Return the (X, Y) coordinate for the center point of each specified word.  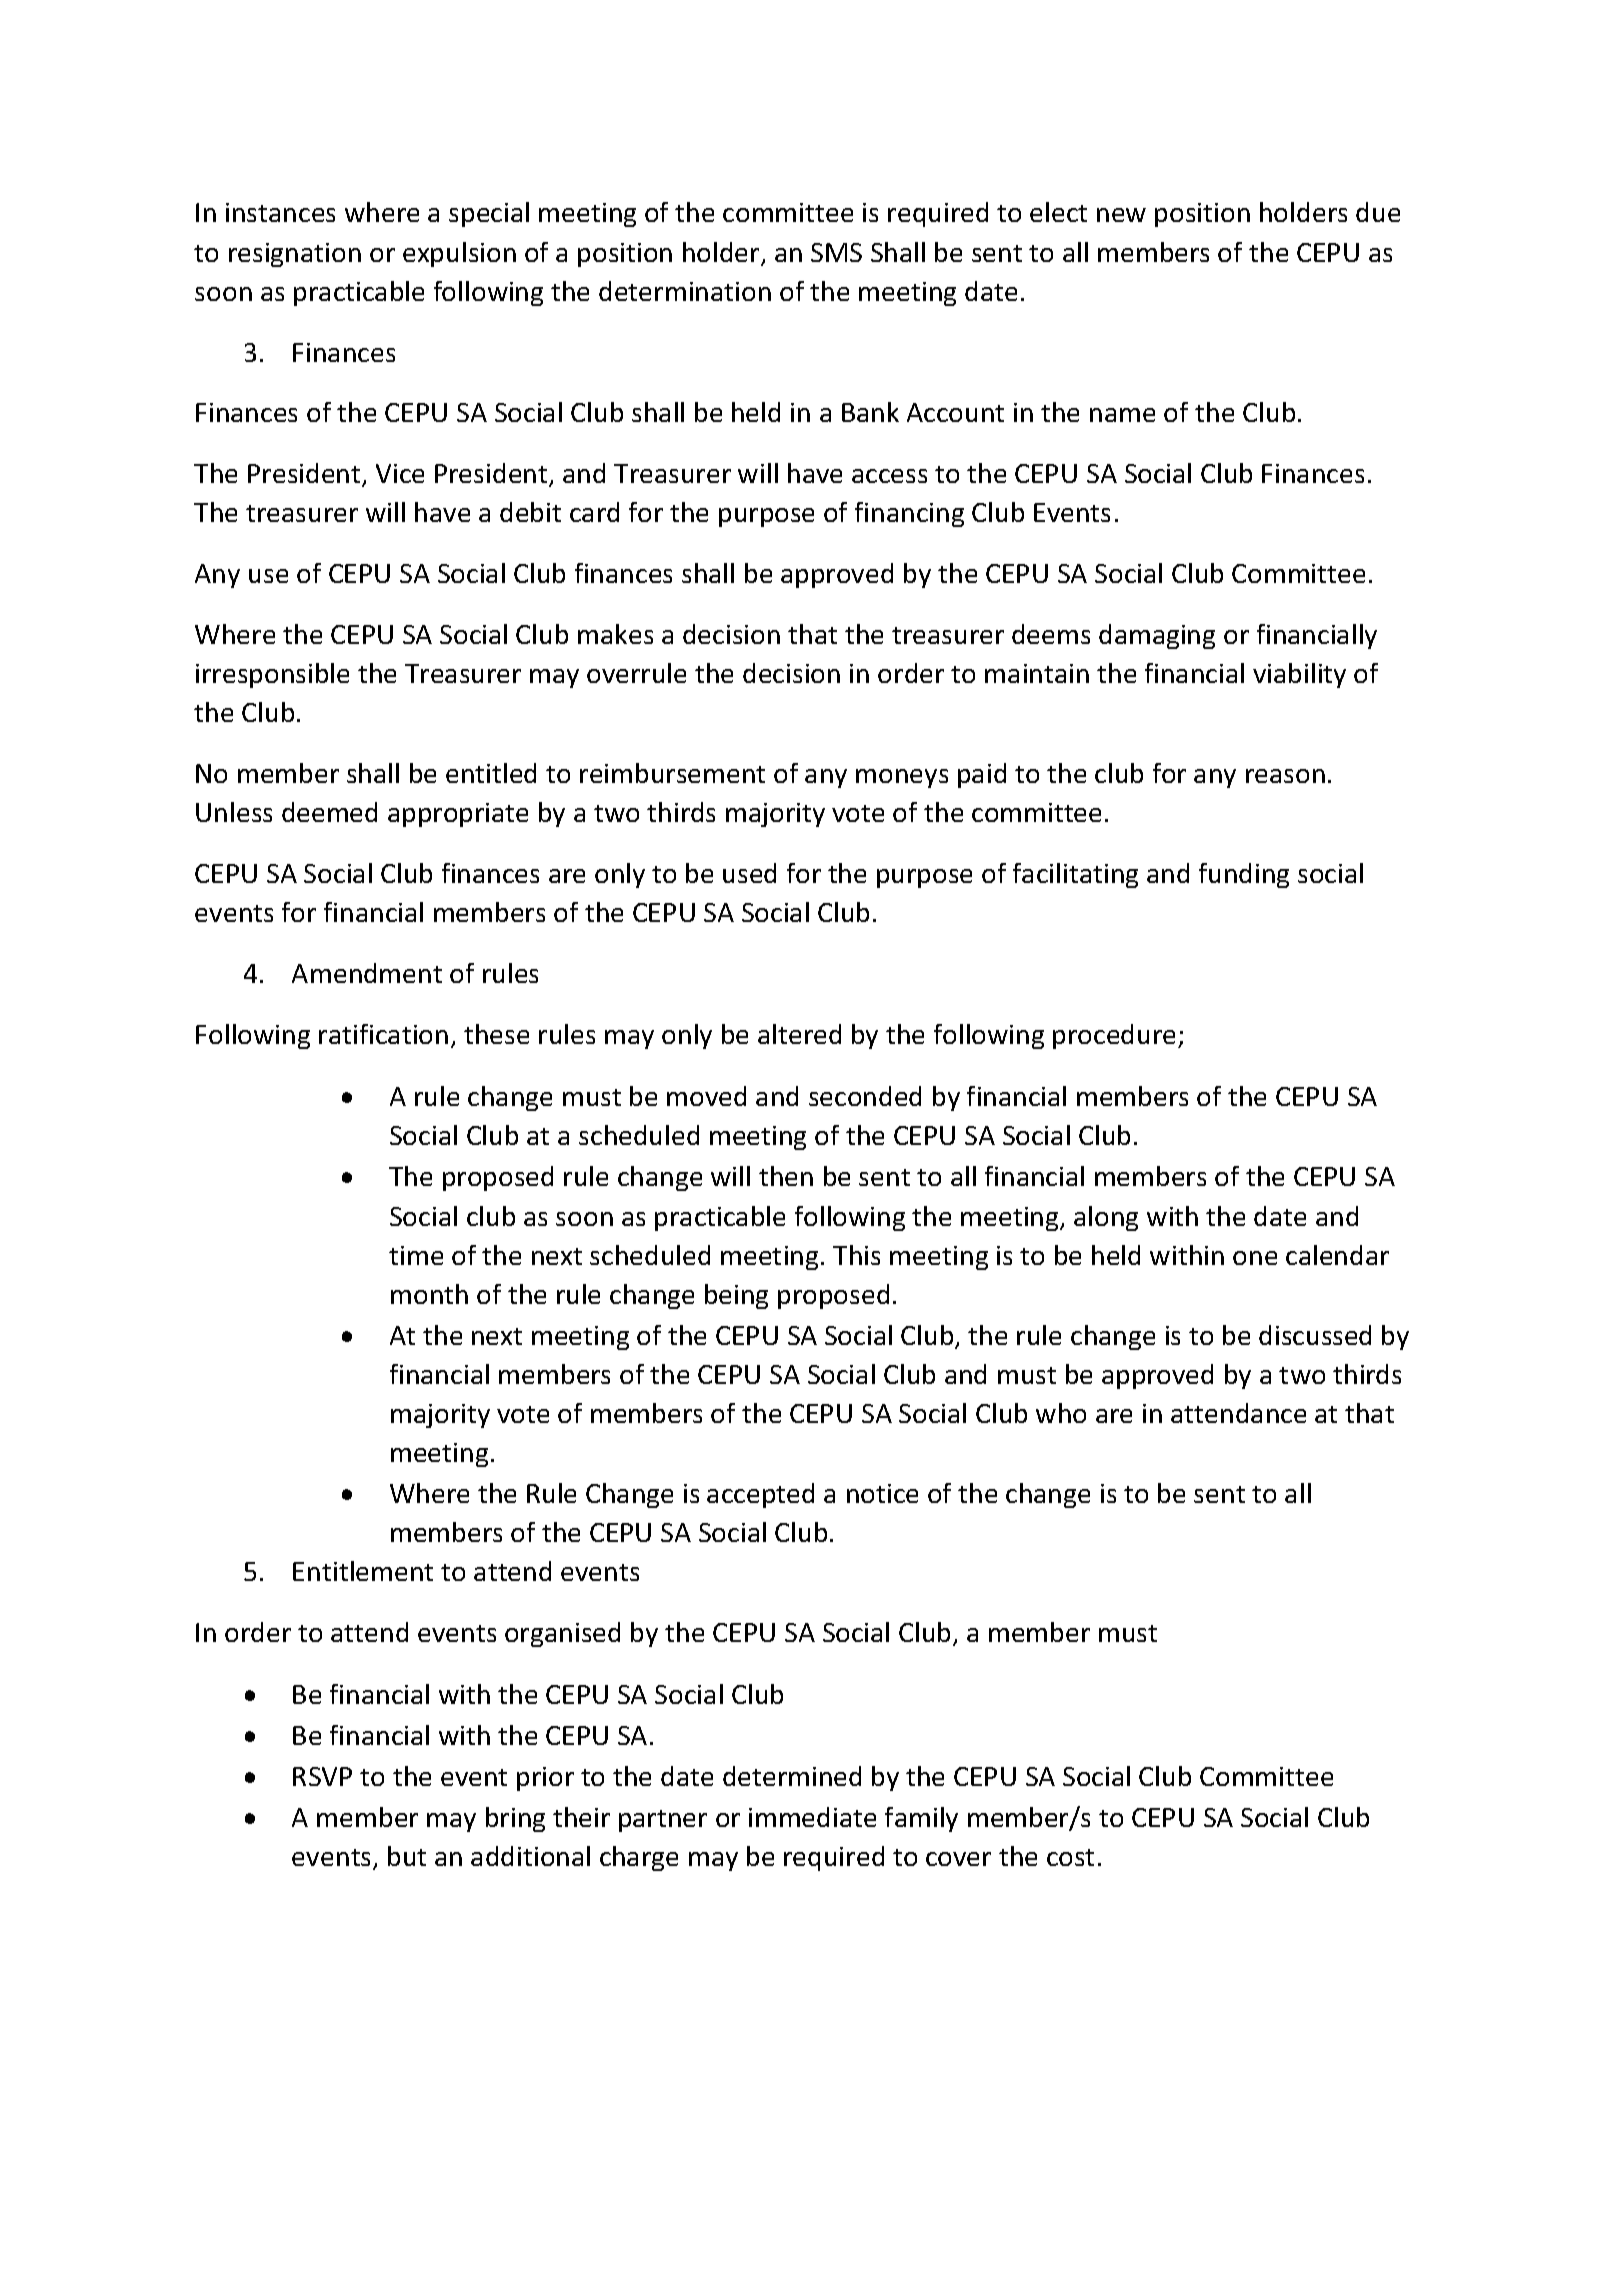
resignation (295, 255)
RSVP (322, 1776)
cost (1070, 1857)
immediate (812, 1817)
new (1121, 215)
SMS (836, 252)
